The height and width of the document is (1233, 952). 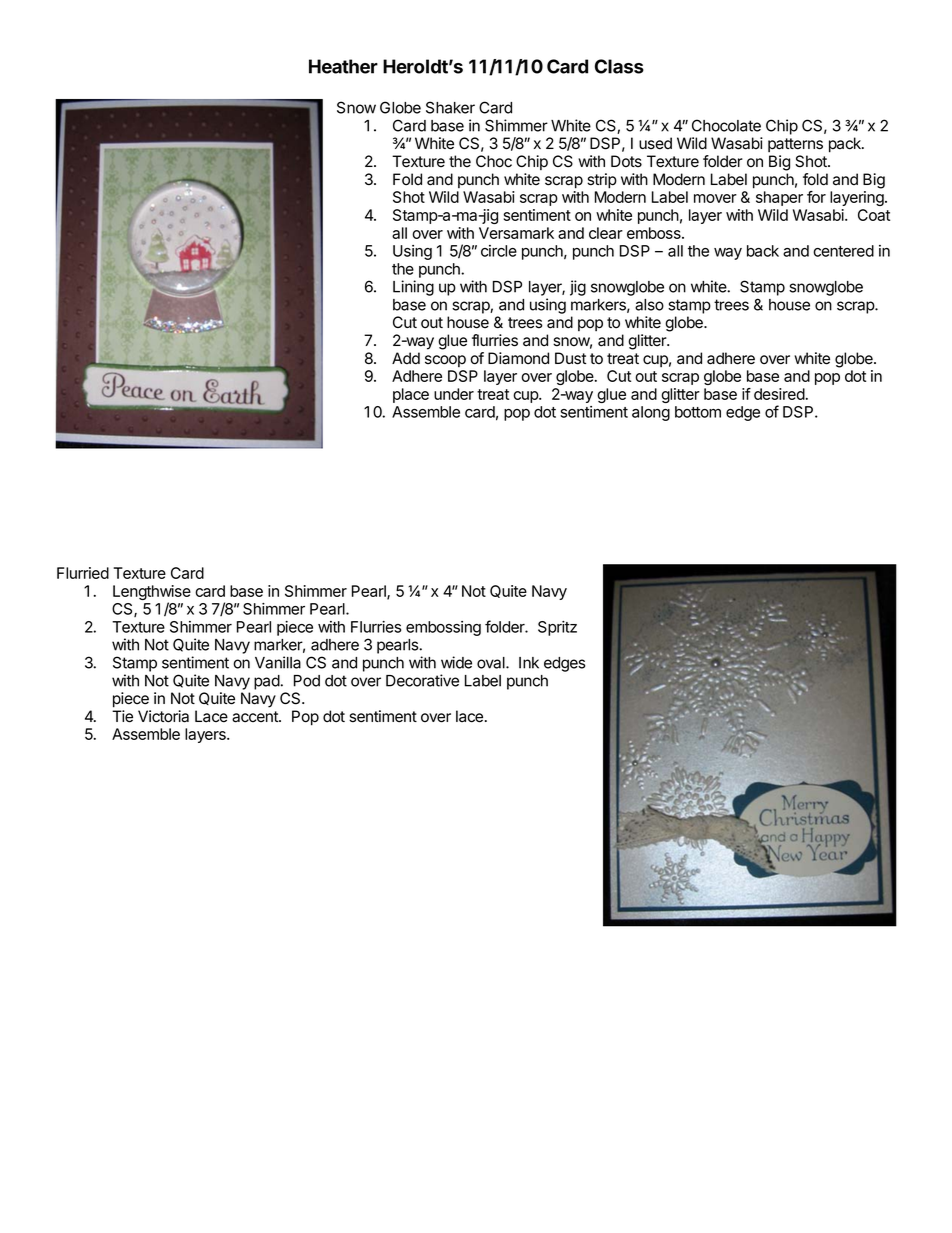 I want to click on Heather, so click(x=343, y=66).
